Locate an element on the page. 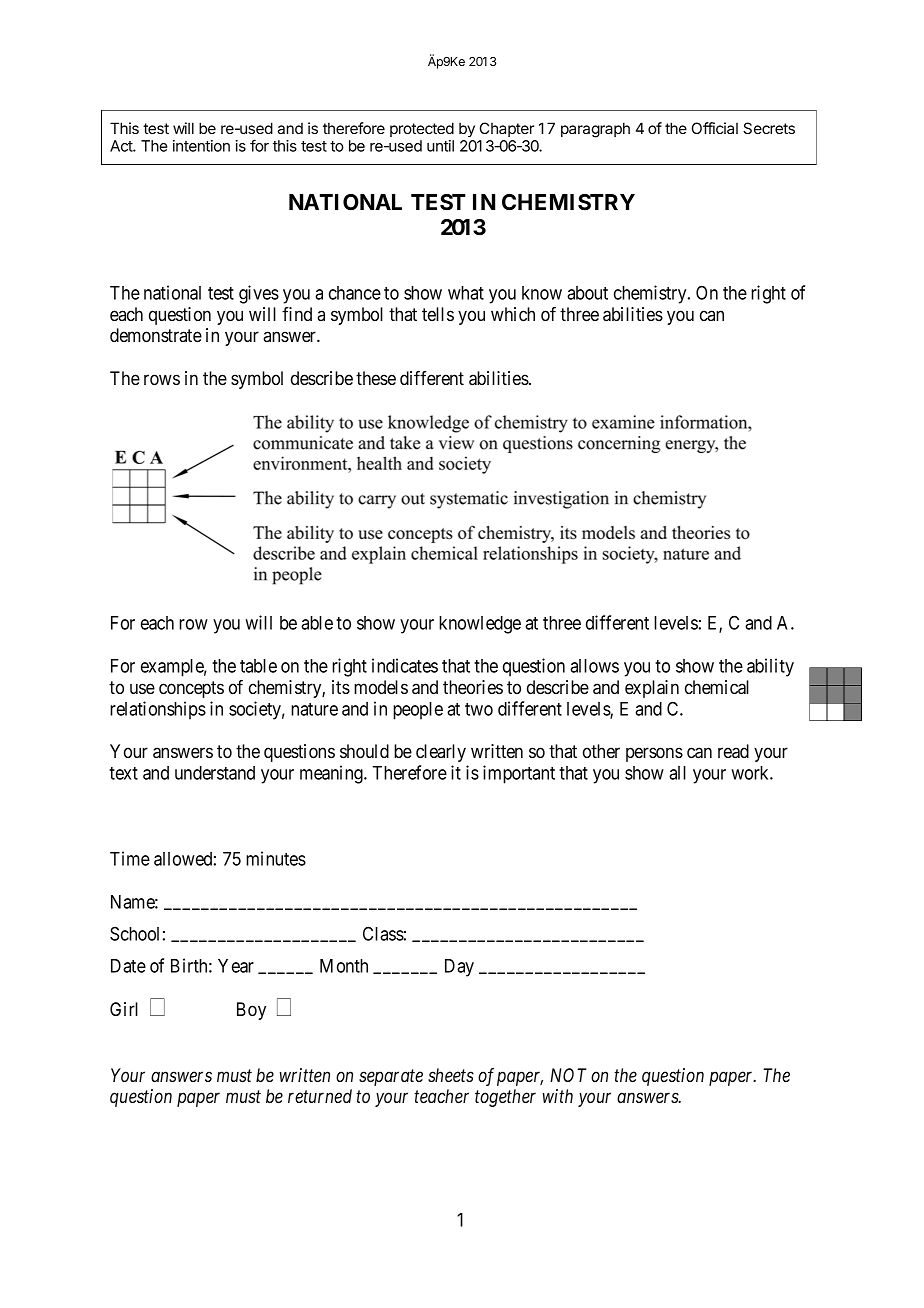  concepts is located at coordinates (191, 689).
